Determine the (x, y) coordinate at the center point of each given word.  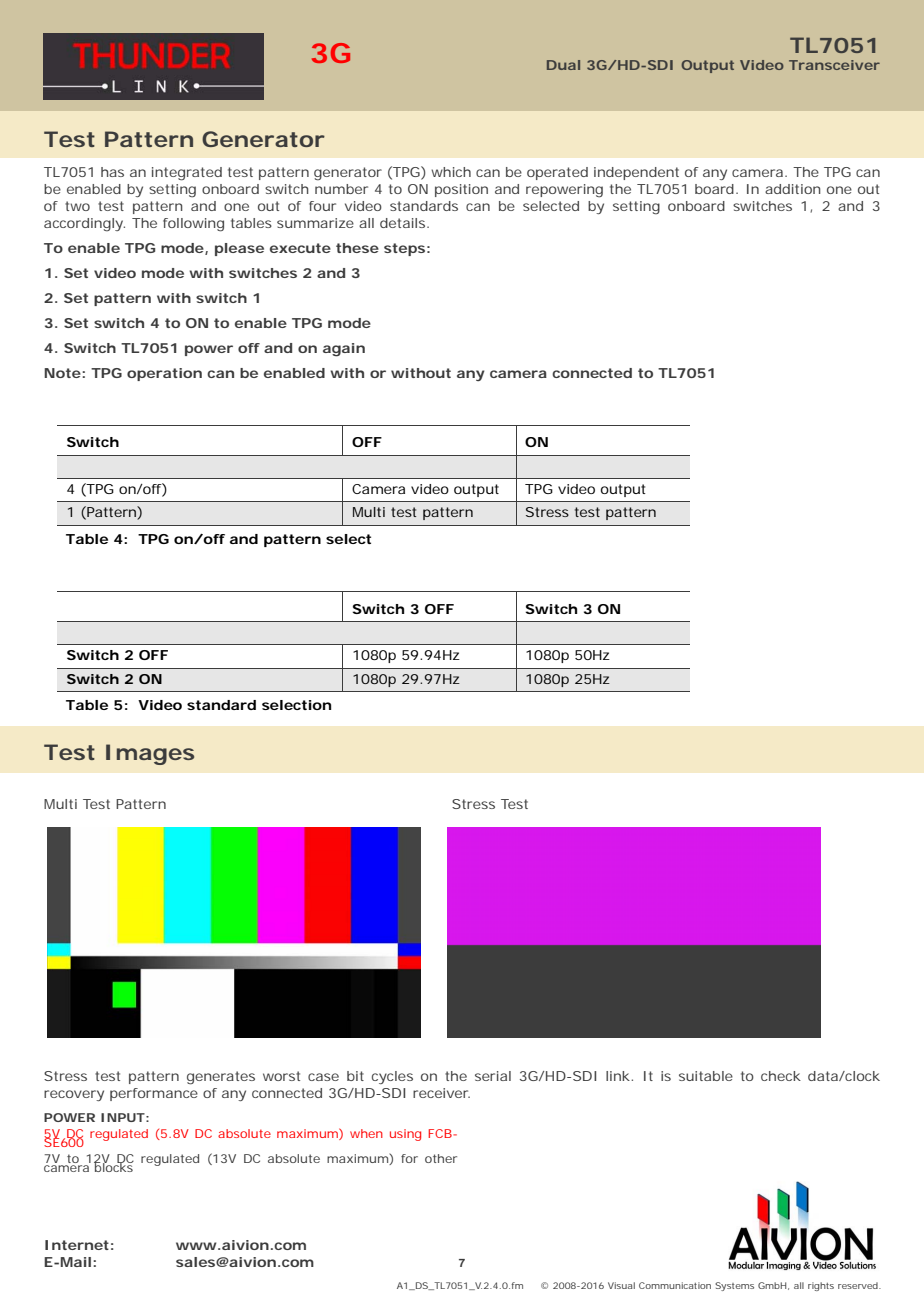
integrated (187, 174)
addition (793, 189)
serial (493, 1076)
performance (154, 1094)
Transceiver (834, 65)
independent (636, 173)
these (357, 248)
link (619, 1076)
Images (150, 754)
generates (221, 1078)
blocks (114, 1166)
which (451, 172)
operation (164, 374)
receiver (441, 1093)
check (781, 1076)
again (344, 350)
